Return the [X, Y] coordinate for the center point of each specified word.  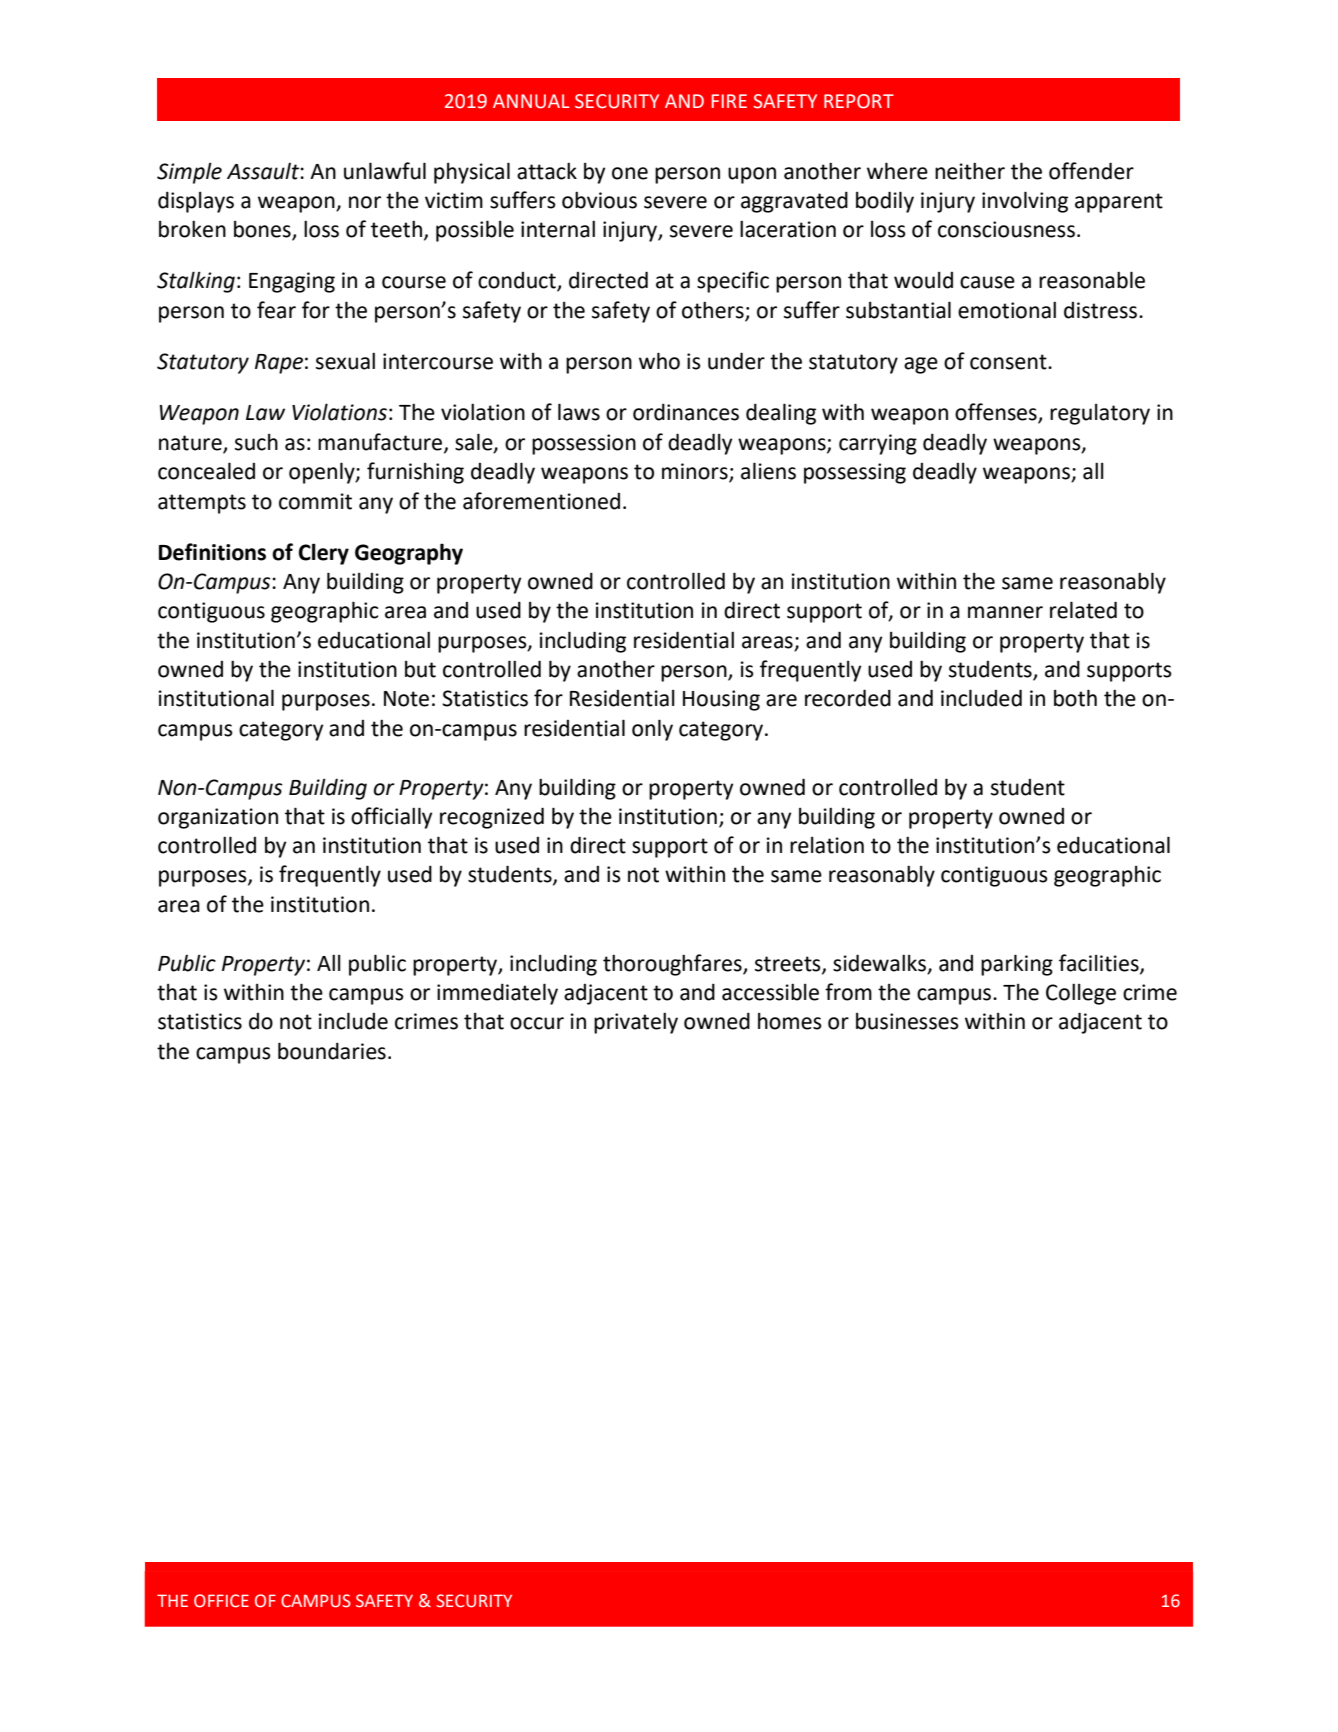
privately [636, 1023]
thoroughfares [673, 965]
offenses [997, 413]
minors [696, 472]
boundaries [332, 1051]
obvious [599, 200]
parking [1017, 965]
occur [537, 1023]
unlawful [385, 171]
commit [315, 501]
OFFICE [221, 1601]
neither [970, 171]
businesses [907, 1021]
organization [218, 818]
